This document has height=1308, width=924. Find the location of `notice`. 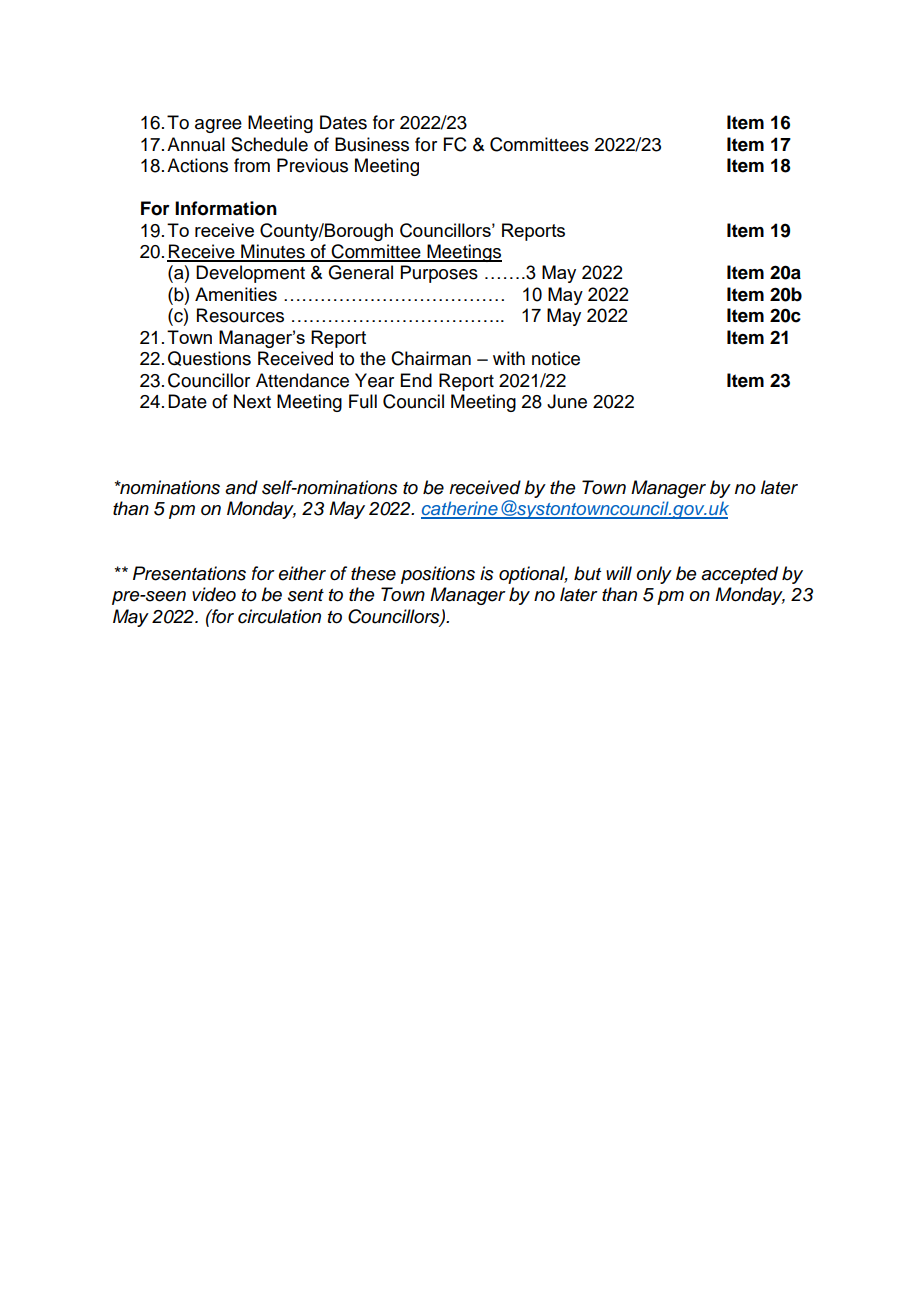

notice is located at coordinates (556, 358).
